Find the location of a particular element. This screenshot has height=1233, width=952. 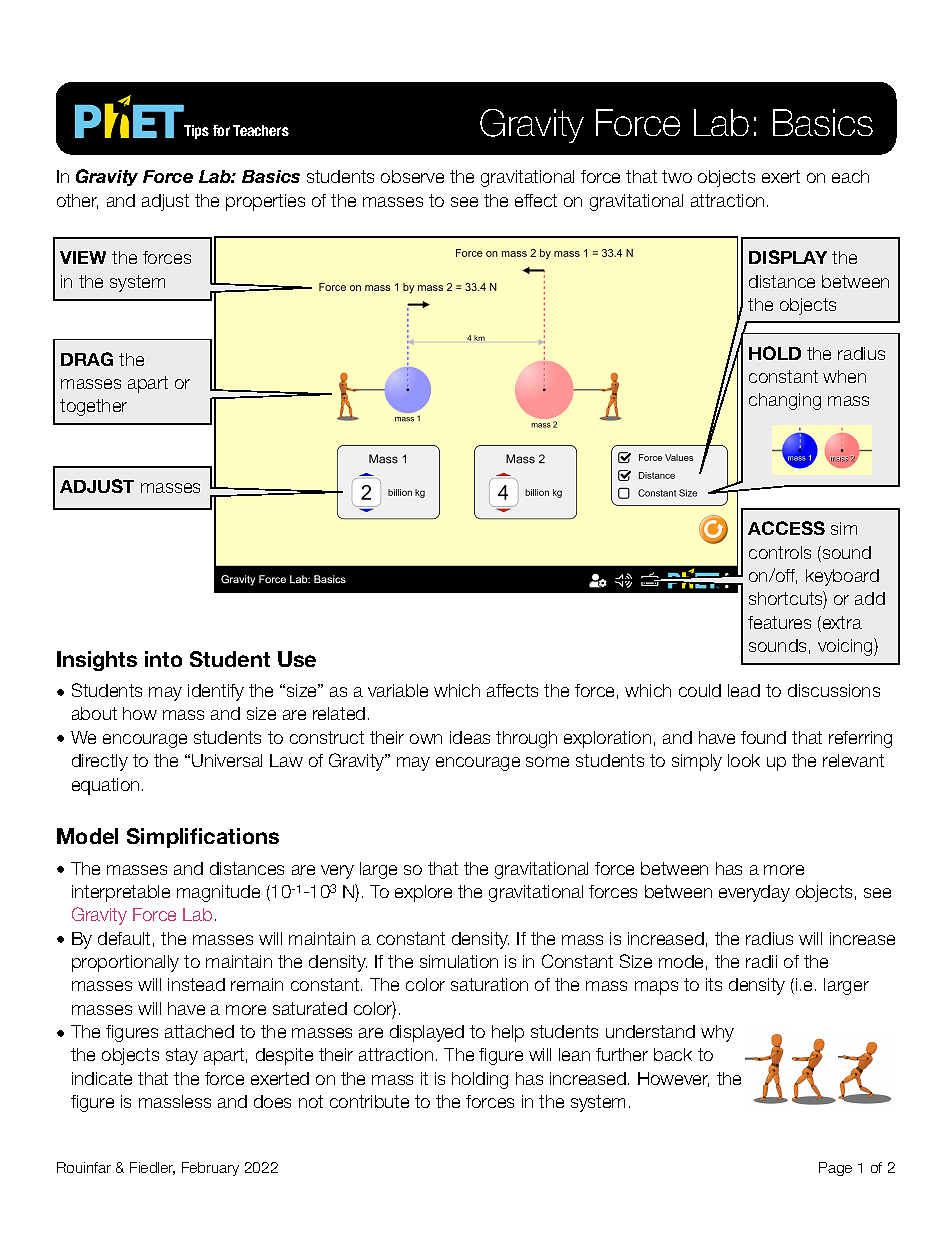

February is located at coordinates (210, 1169).
